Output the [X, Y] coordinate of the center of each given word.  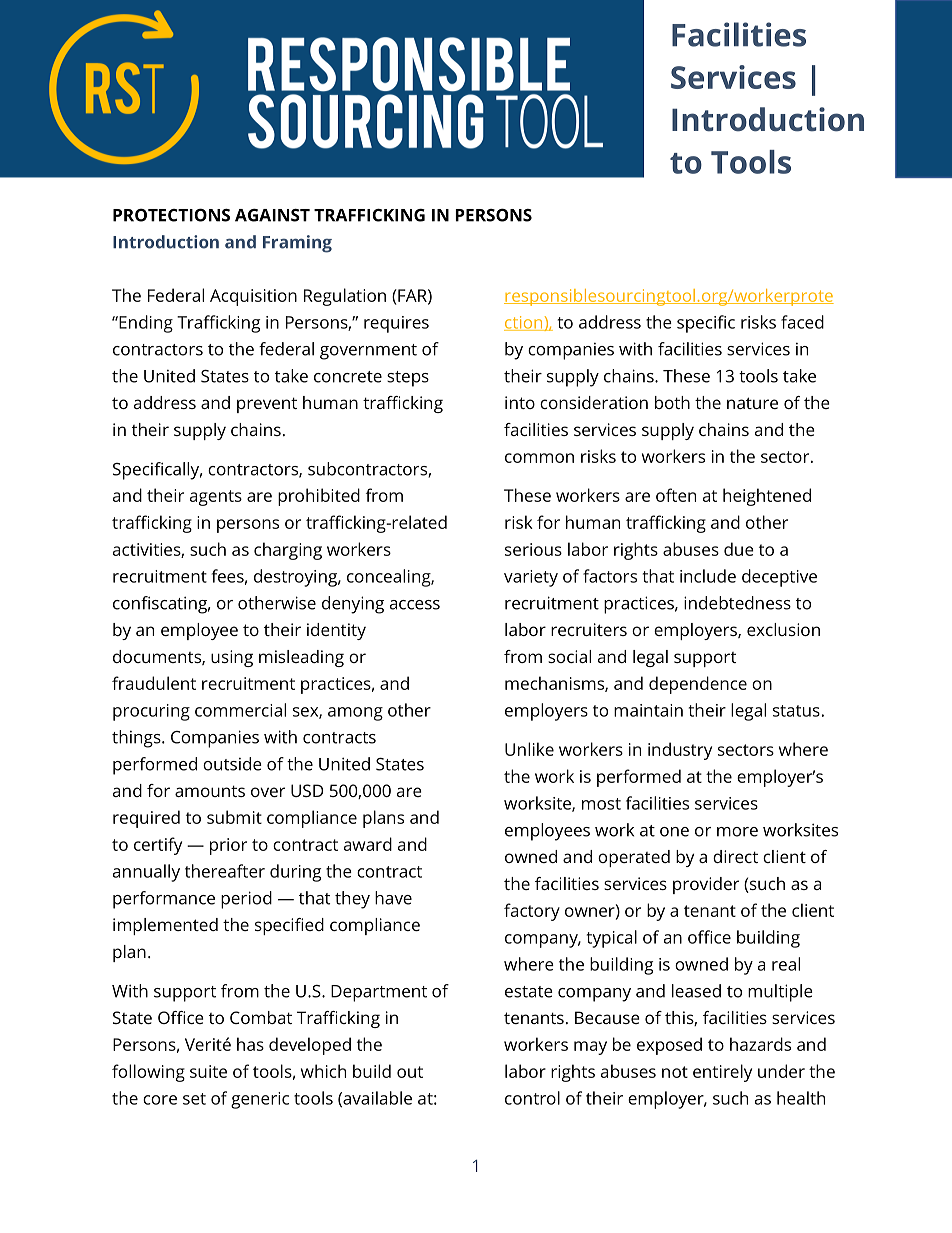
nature [752, 403]
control [532, 1098]
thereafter [225, 871]
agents [216, 498]
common [539, 458]
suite [208, 1071]
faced [802, 322]
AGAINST [272, 215]
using [232, 658]
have [393, 898]
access [415, 605]
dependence [698, 685]
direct [735, 856]
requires [396, 324]
